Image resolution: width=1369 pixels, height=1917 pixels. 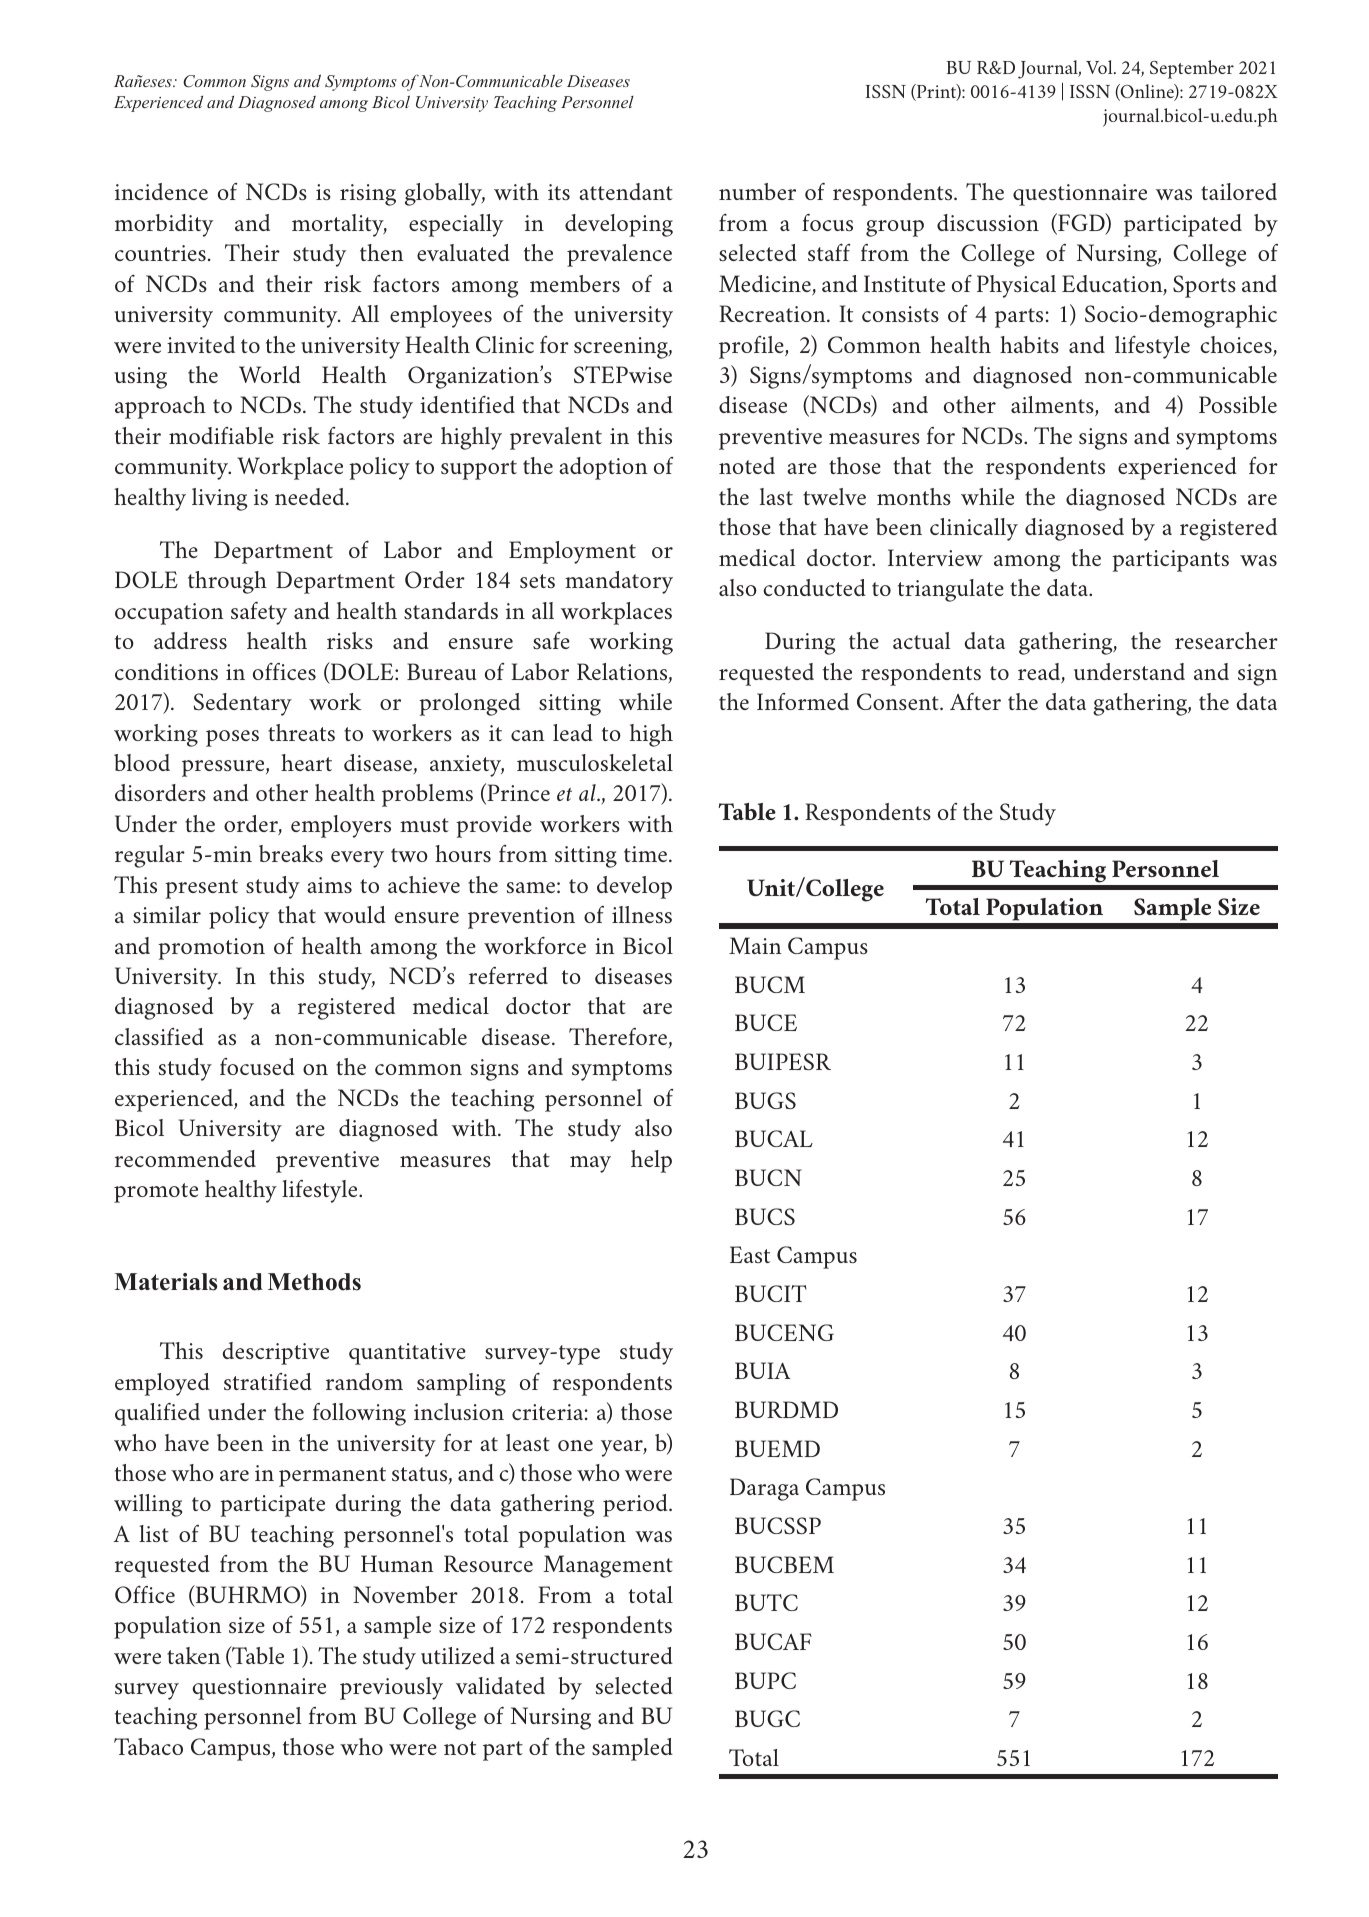 I want to click on Vol, so click(x=1100, y=67).
